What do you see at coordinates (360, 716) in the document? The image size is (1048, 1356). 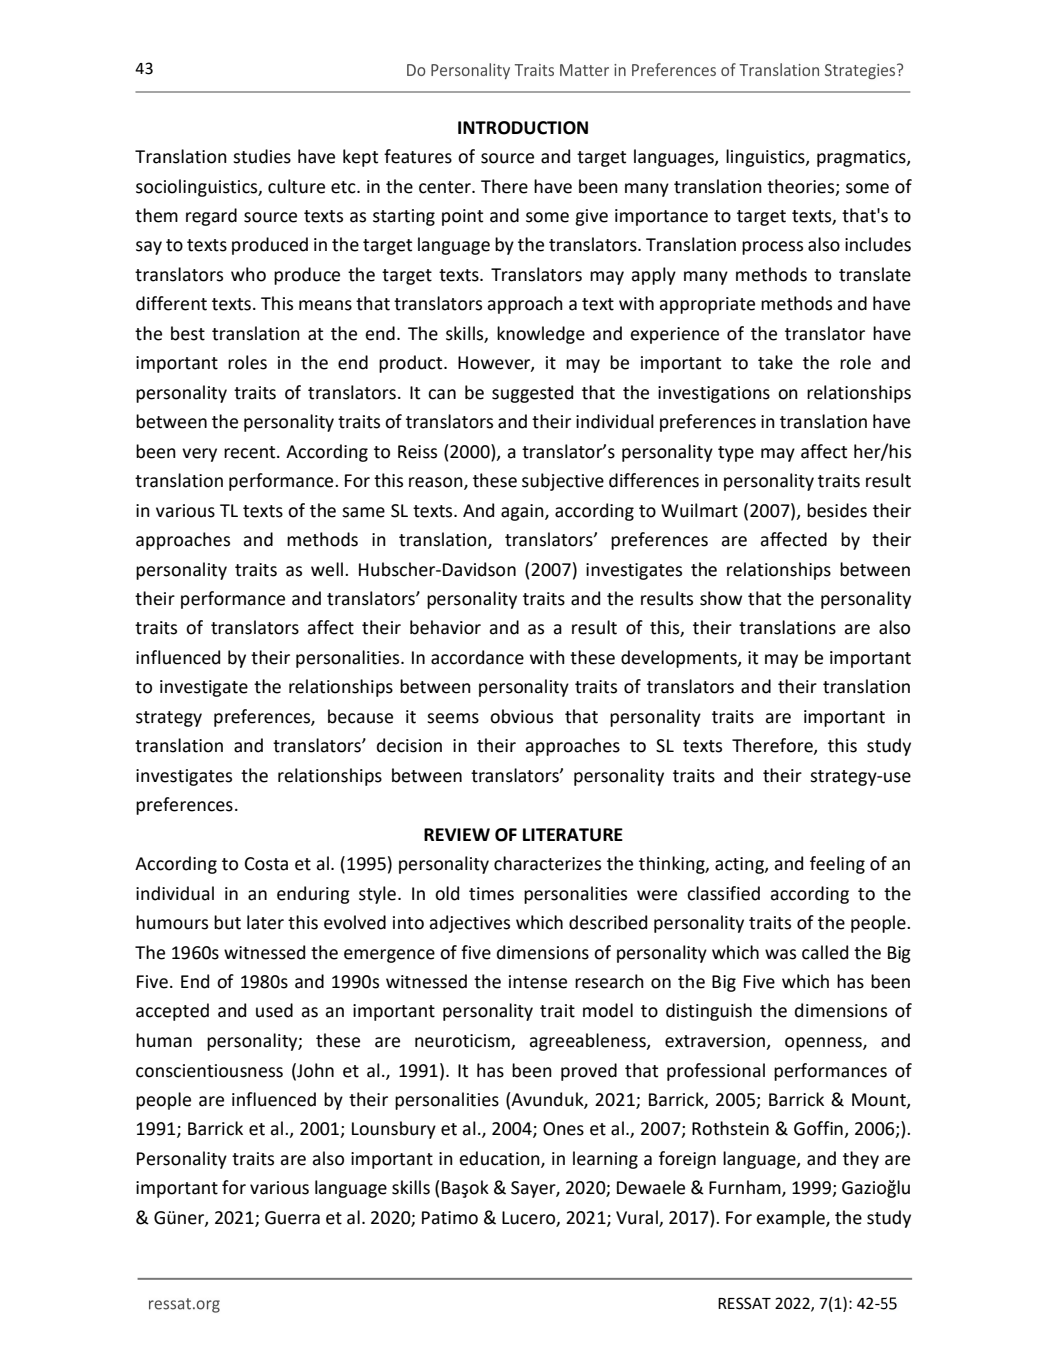 I see `because` at bounding box center [360, 716].
